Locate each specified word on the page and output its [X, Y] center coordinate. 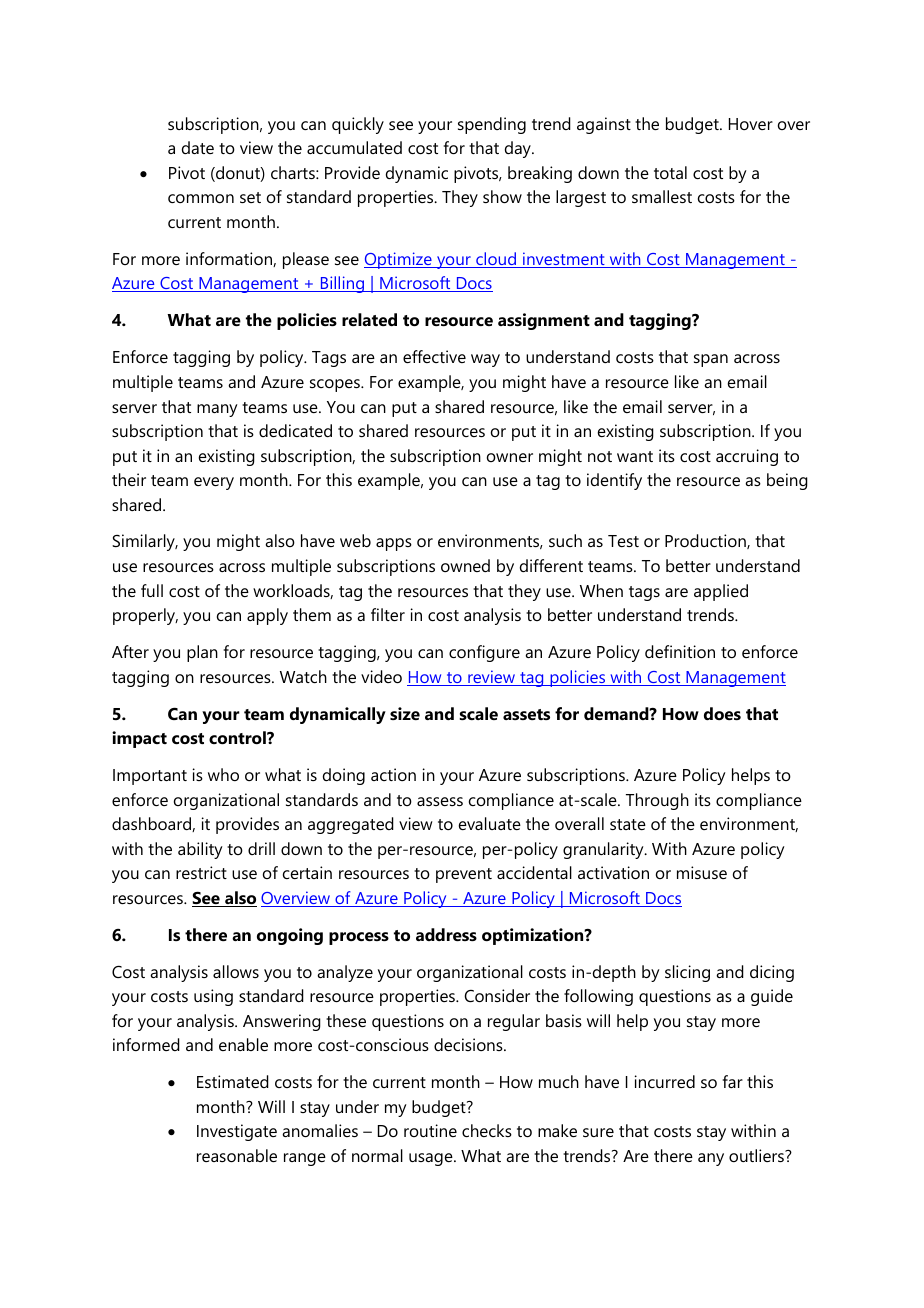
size [405, 713]
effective [434, 356]
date [198, 147]
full [152, 590]
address [446, 934]
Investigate [237, 1132]
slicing [687, 973]
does [722, 713]
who [223, 774]
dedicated [295, 430]
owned [465, 565]
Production [706, 541]
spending [492, 125]
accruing [747, 457]
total [670, 172]
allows [236, 971]
